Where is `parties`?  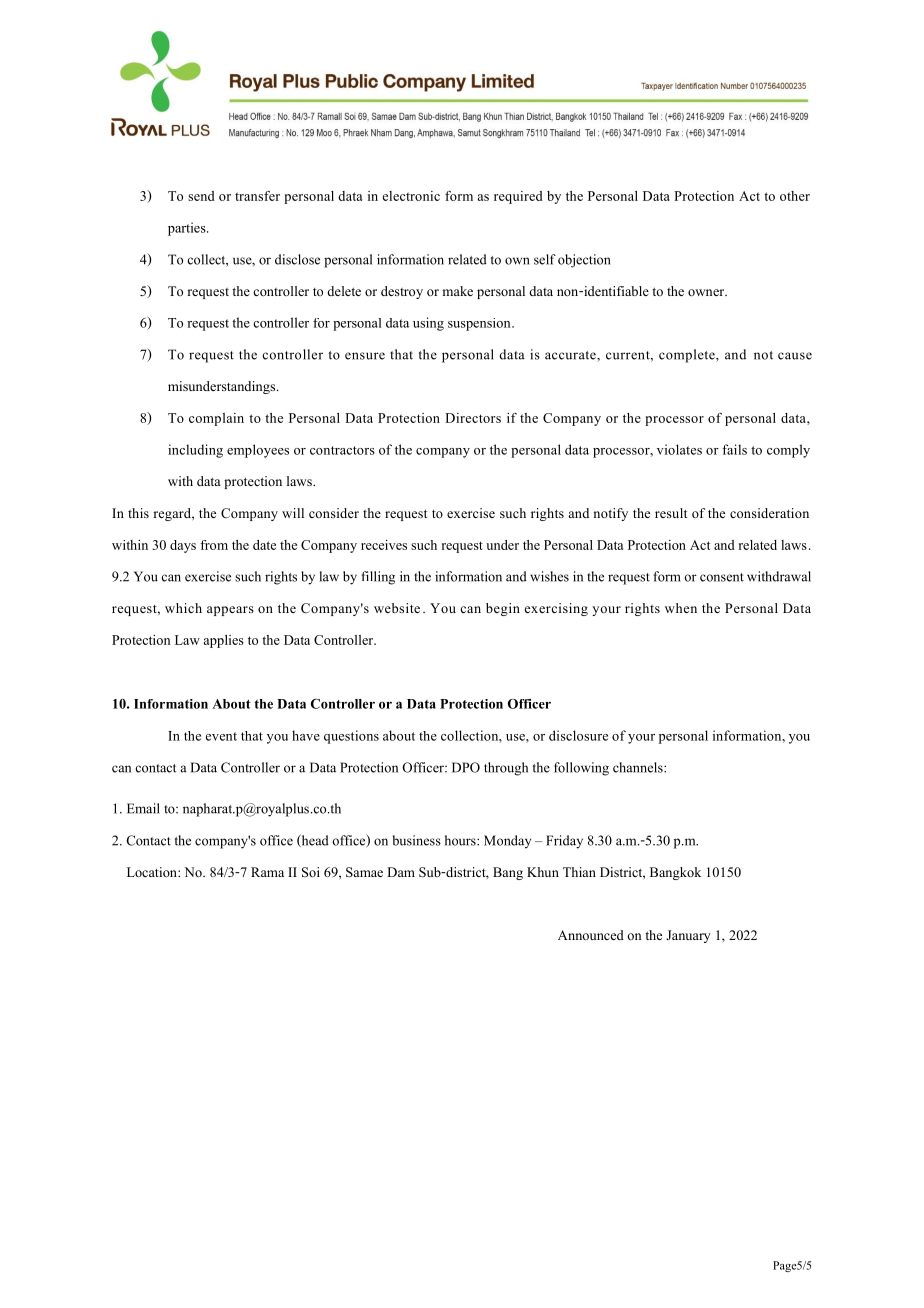 parties is located at coordinates (188, 229).
